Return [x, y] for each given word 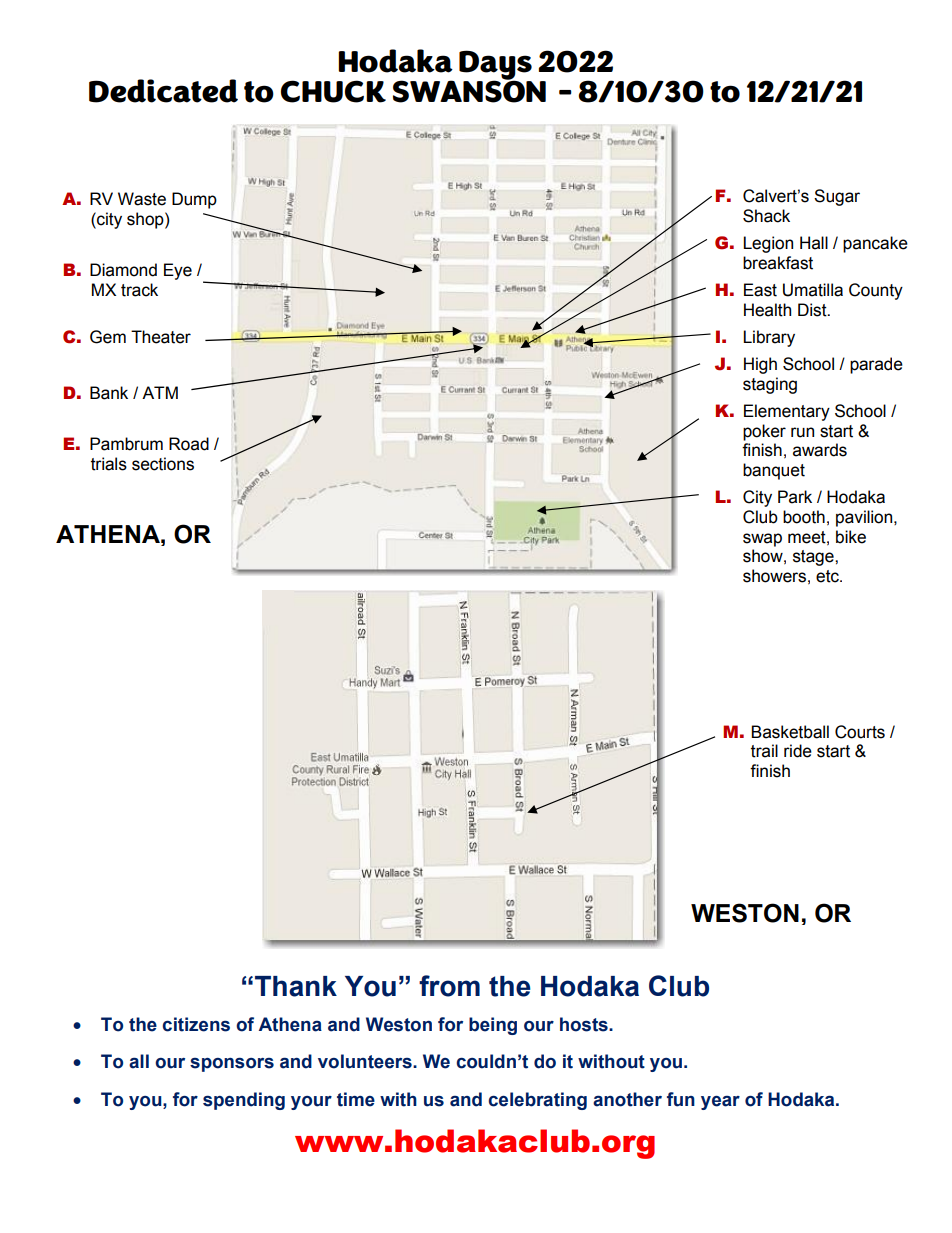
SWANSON [469, 90]
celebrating [537, 1101]
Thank [296, 986]
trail [764, 751]
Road [189, 444]
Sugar [837, 197]
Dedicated [163, 91]
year [720, 1103]
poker [764, 432]
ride [798, 751]
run [802, 432]
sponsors [232, 1064]
